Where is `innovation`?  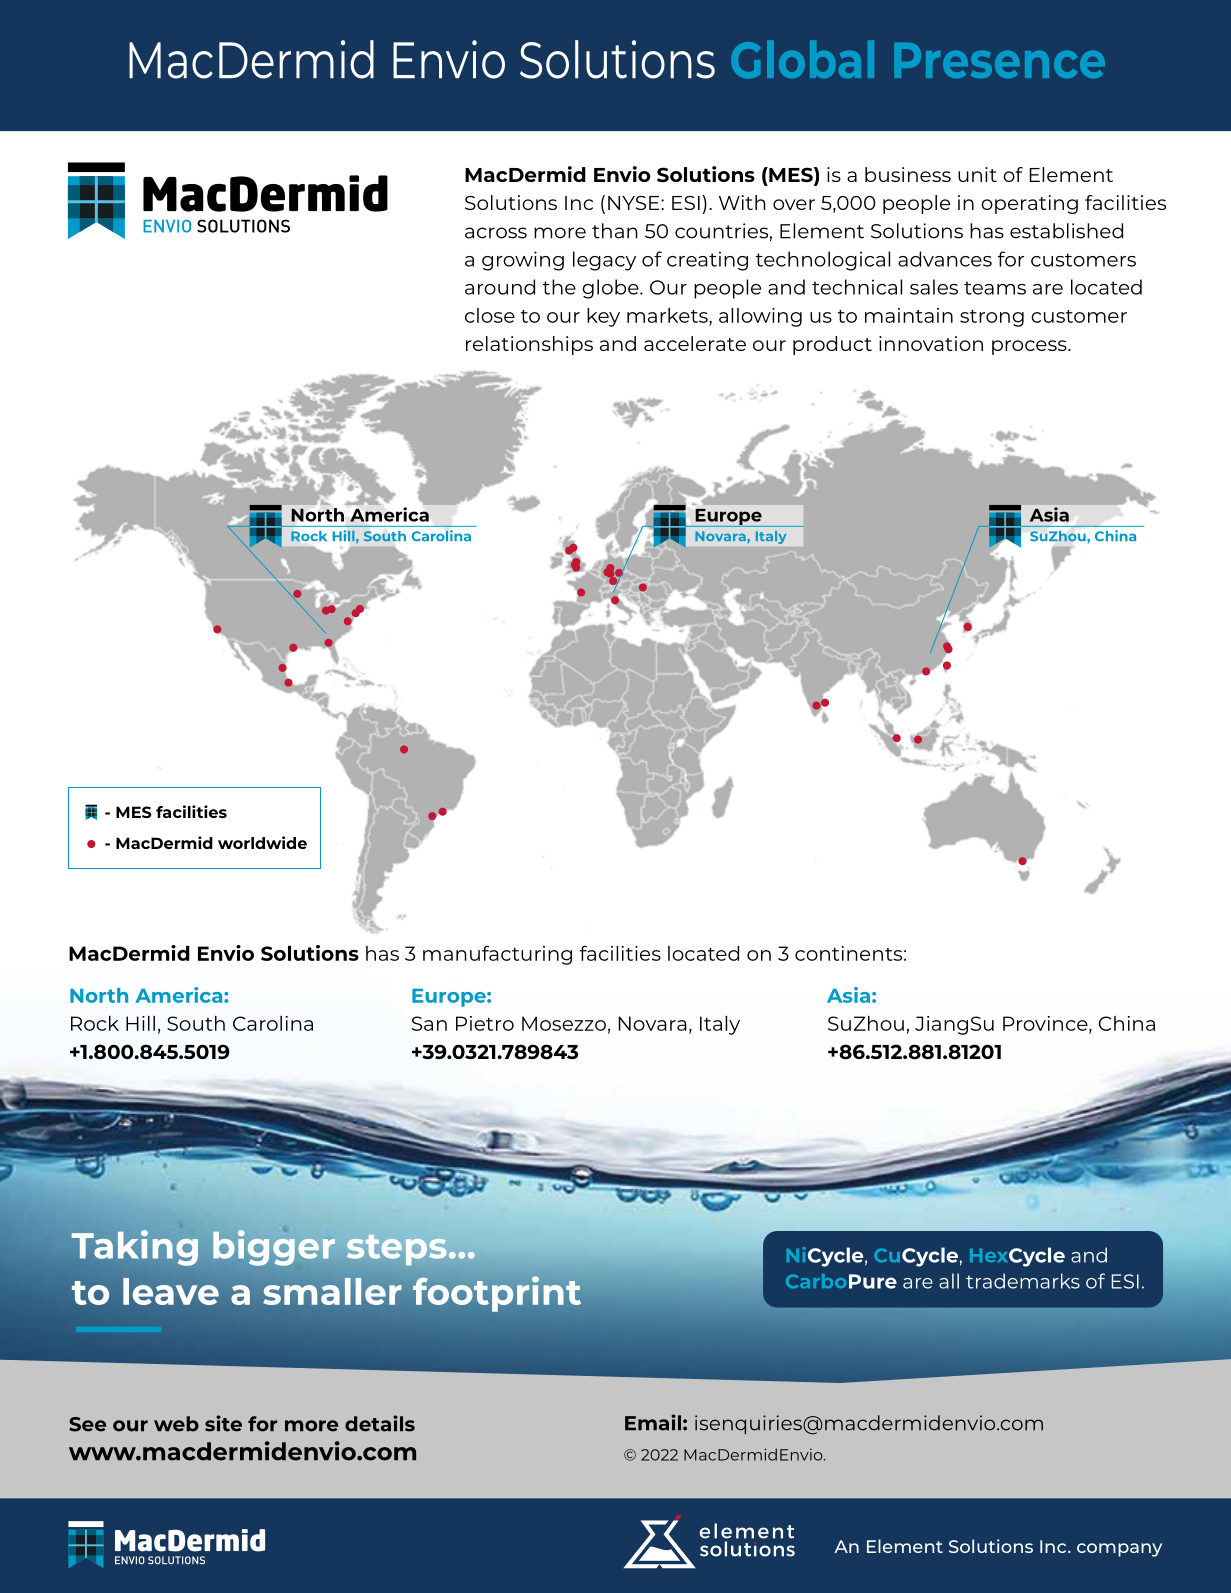 innovation is located at coordinates (931, 343).
